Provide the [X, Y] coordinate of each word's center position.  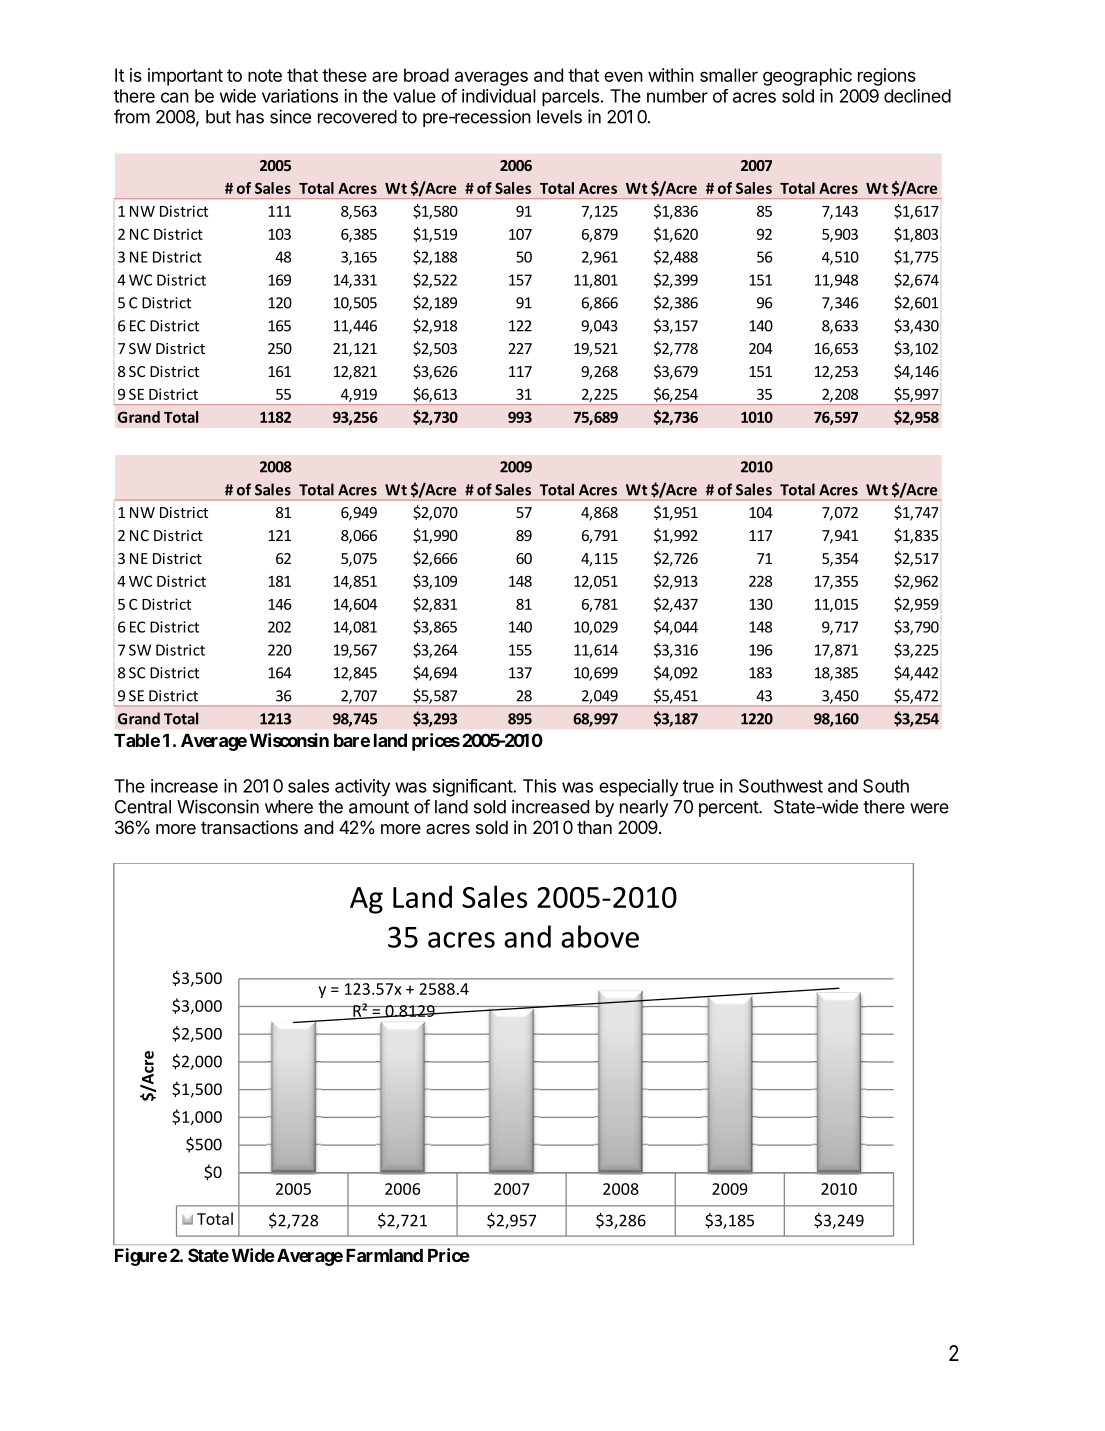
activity [362, 788]
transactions [249, 827]
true [698, 786]
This [539, 786]
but [218, 117]
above [600, 936]
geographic [807, 77]
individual [499, 96]
